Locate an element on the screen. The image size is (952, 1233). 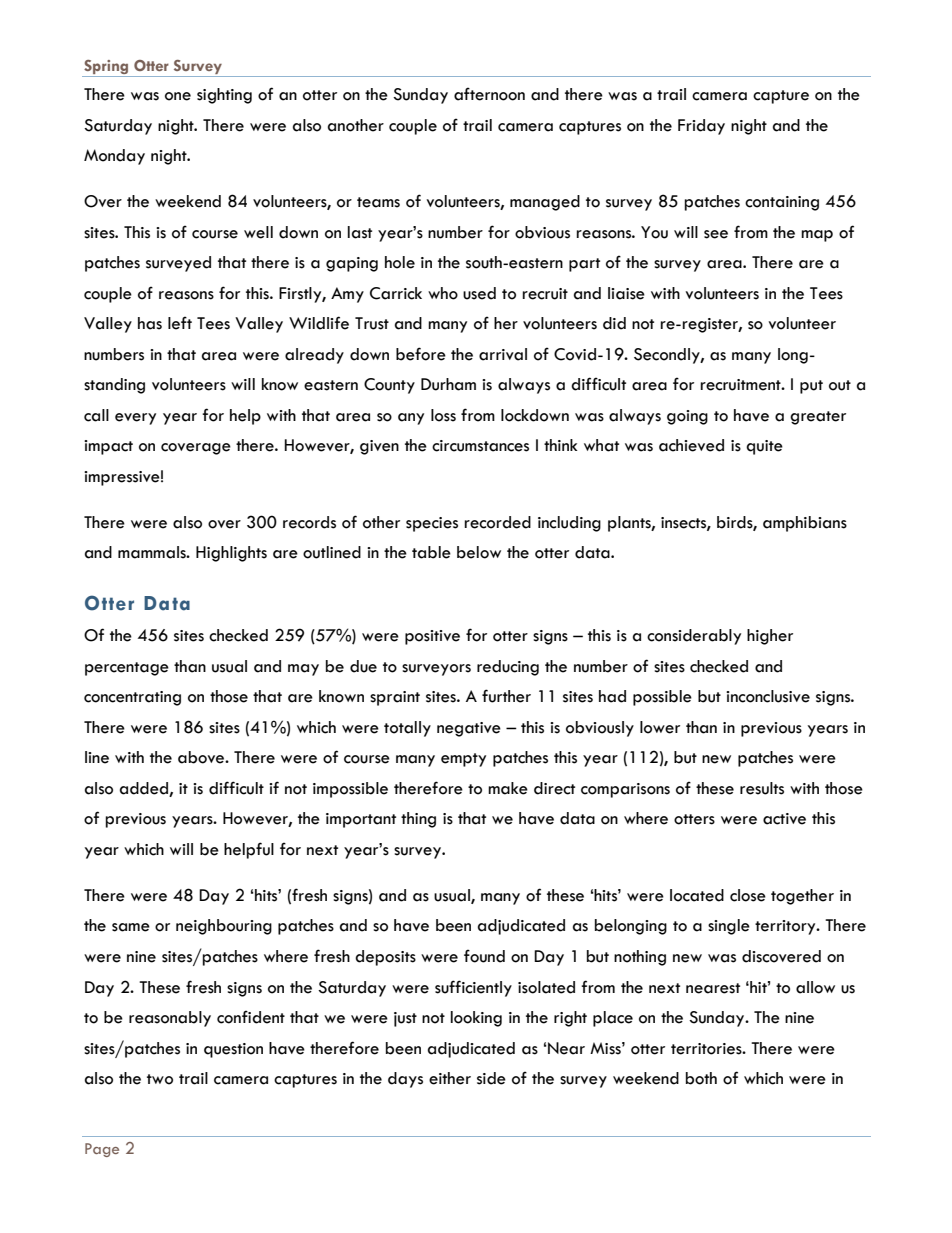
one is located at coordinates (178, 96).
